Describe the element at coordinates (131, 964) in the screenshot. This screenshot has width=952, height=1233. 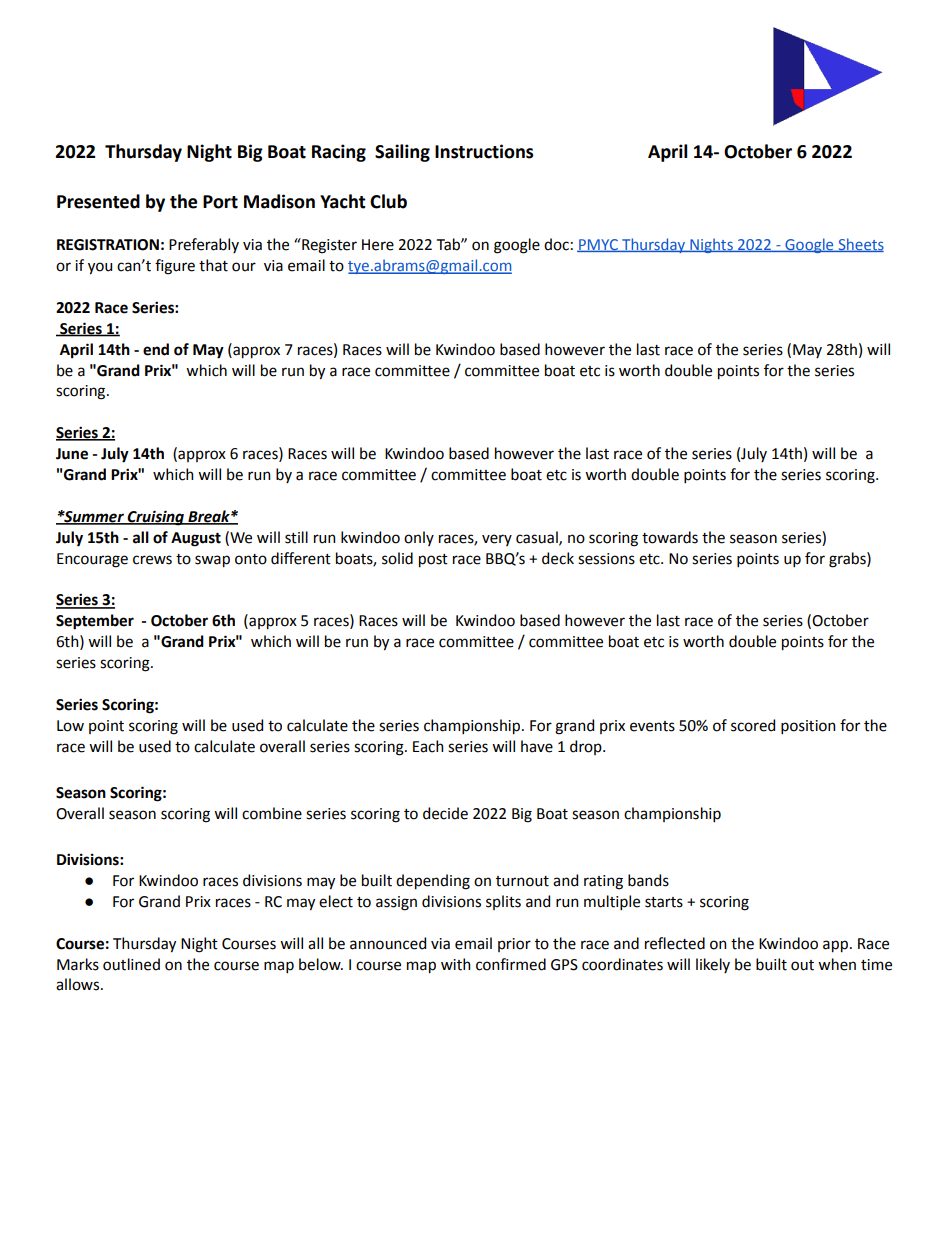
I see `outlined` at that location.
